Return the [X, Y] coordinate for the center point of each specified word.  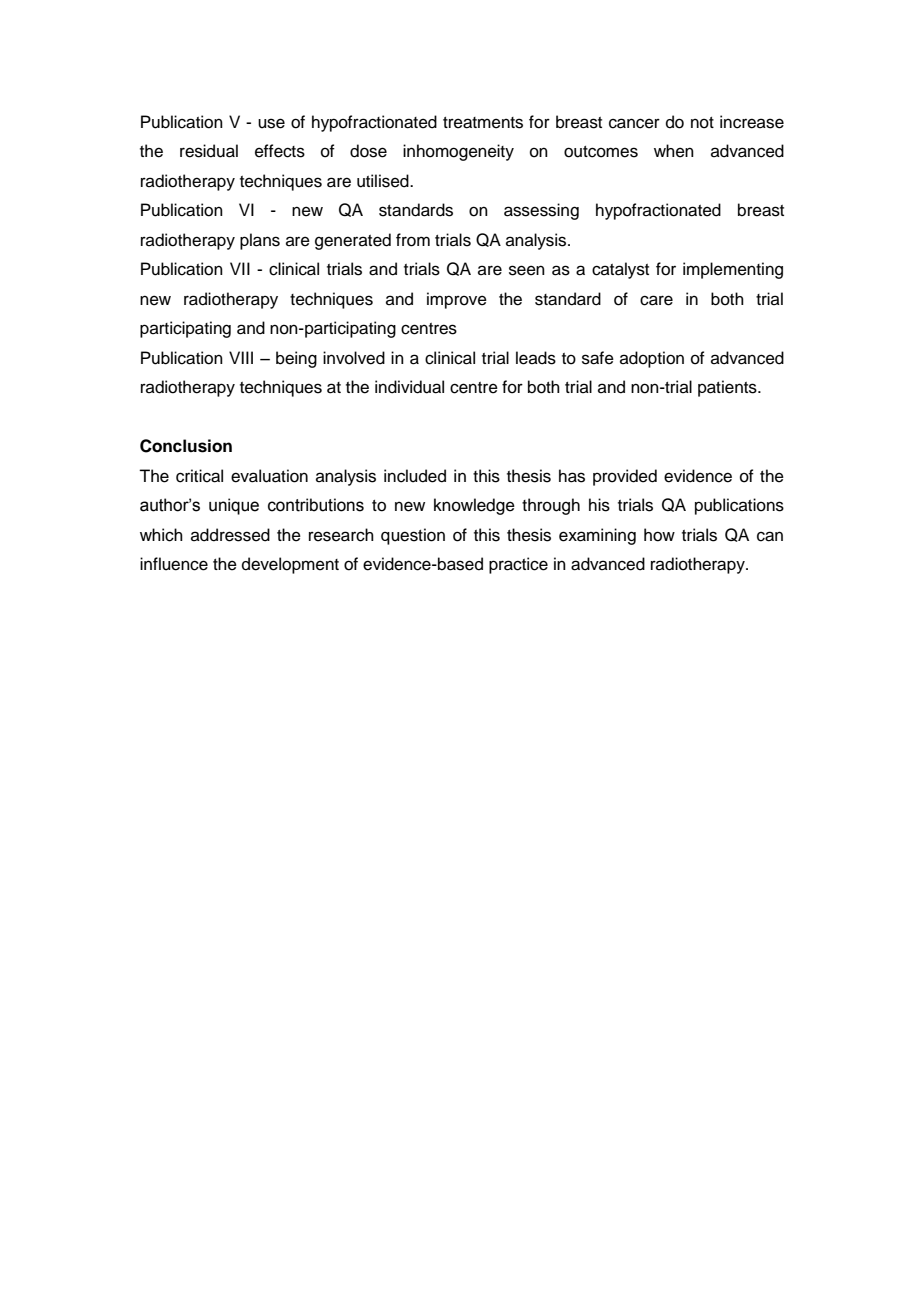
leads [536, 358]
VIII [241, 357]
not [702, 123]
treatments [483, 123]
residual [209, 151]
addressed [230, 535]
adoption [652, 359]
